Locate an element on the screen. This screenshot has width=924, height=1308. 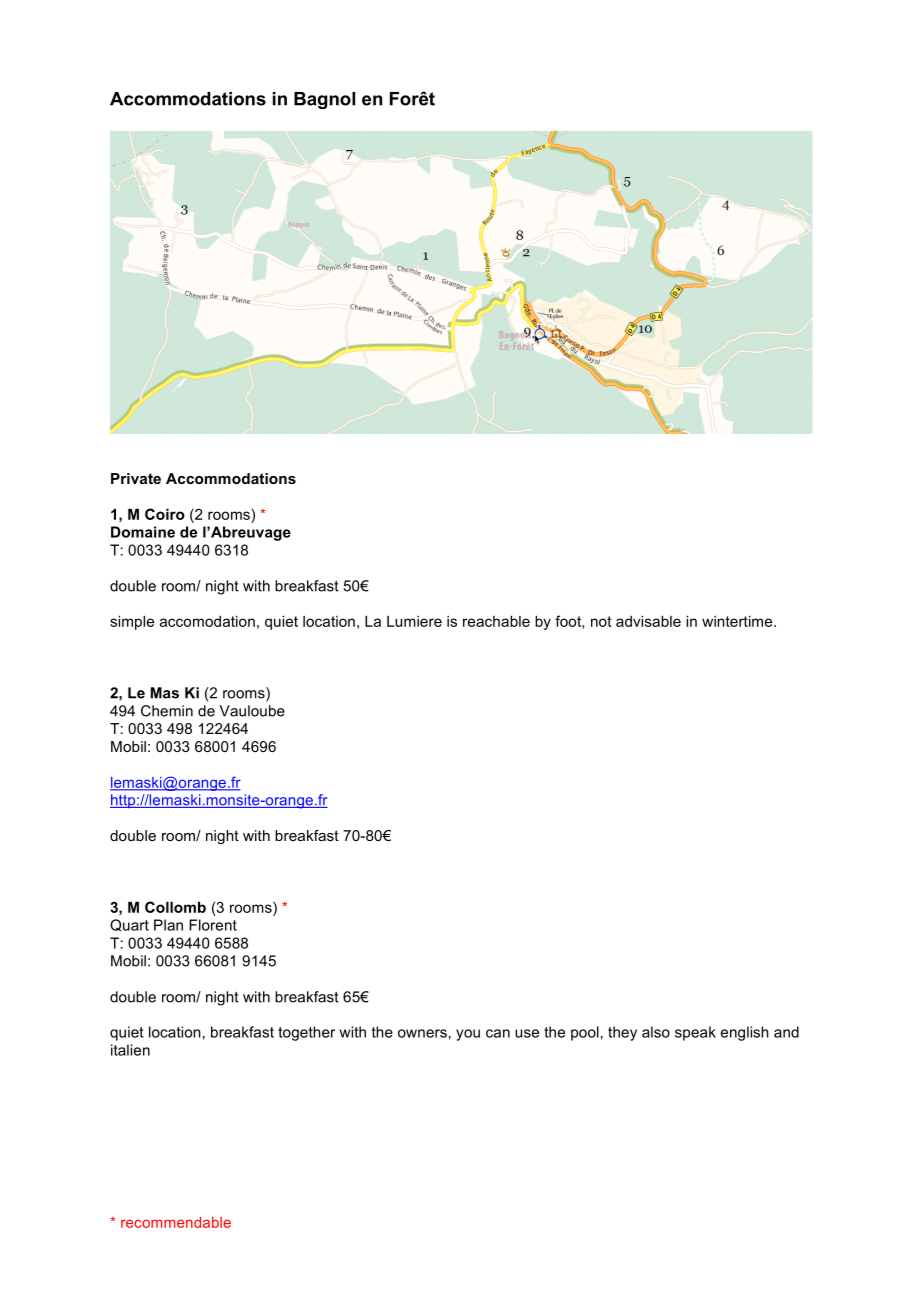
recommendable is located at coordinates (176, 1222).
